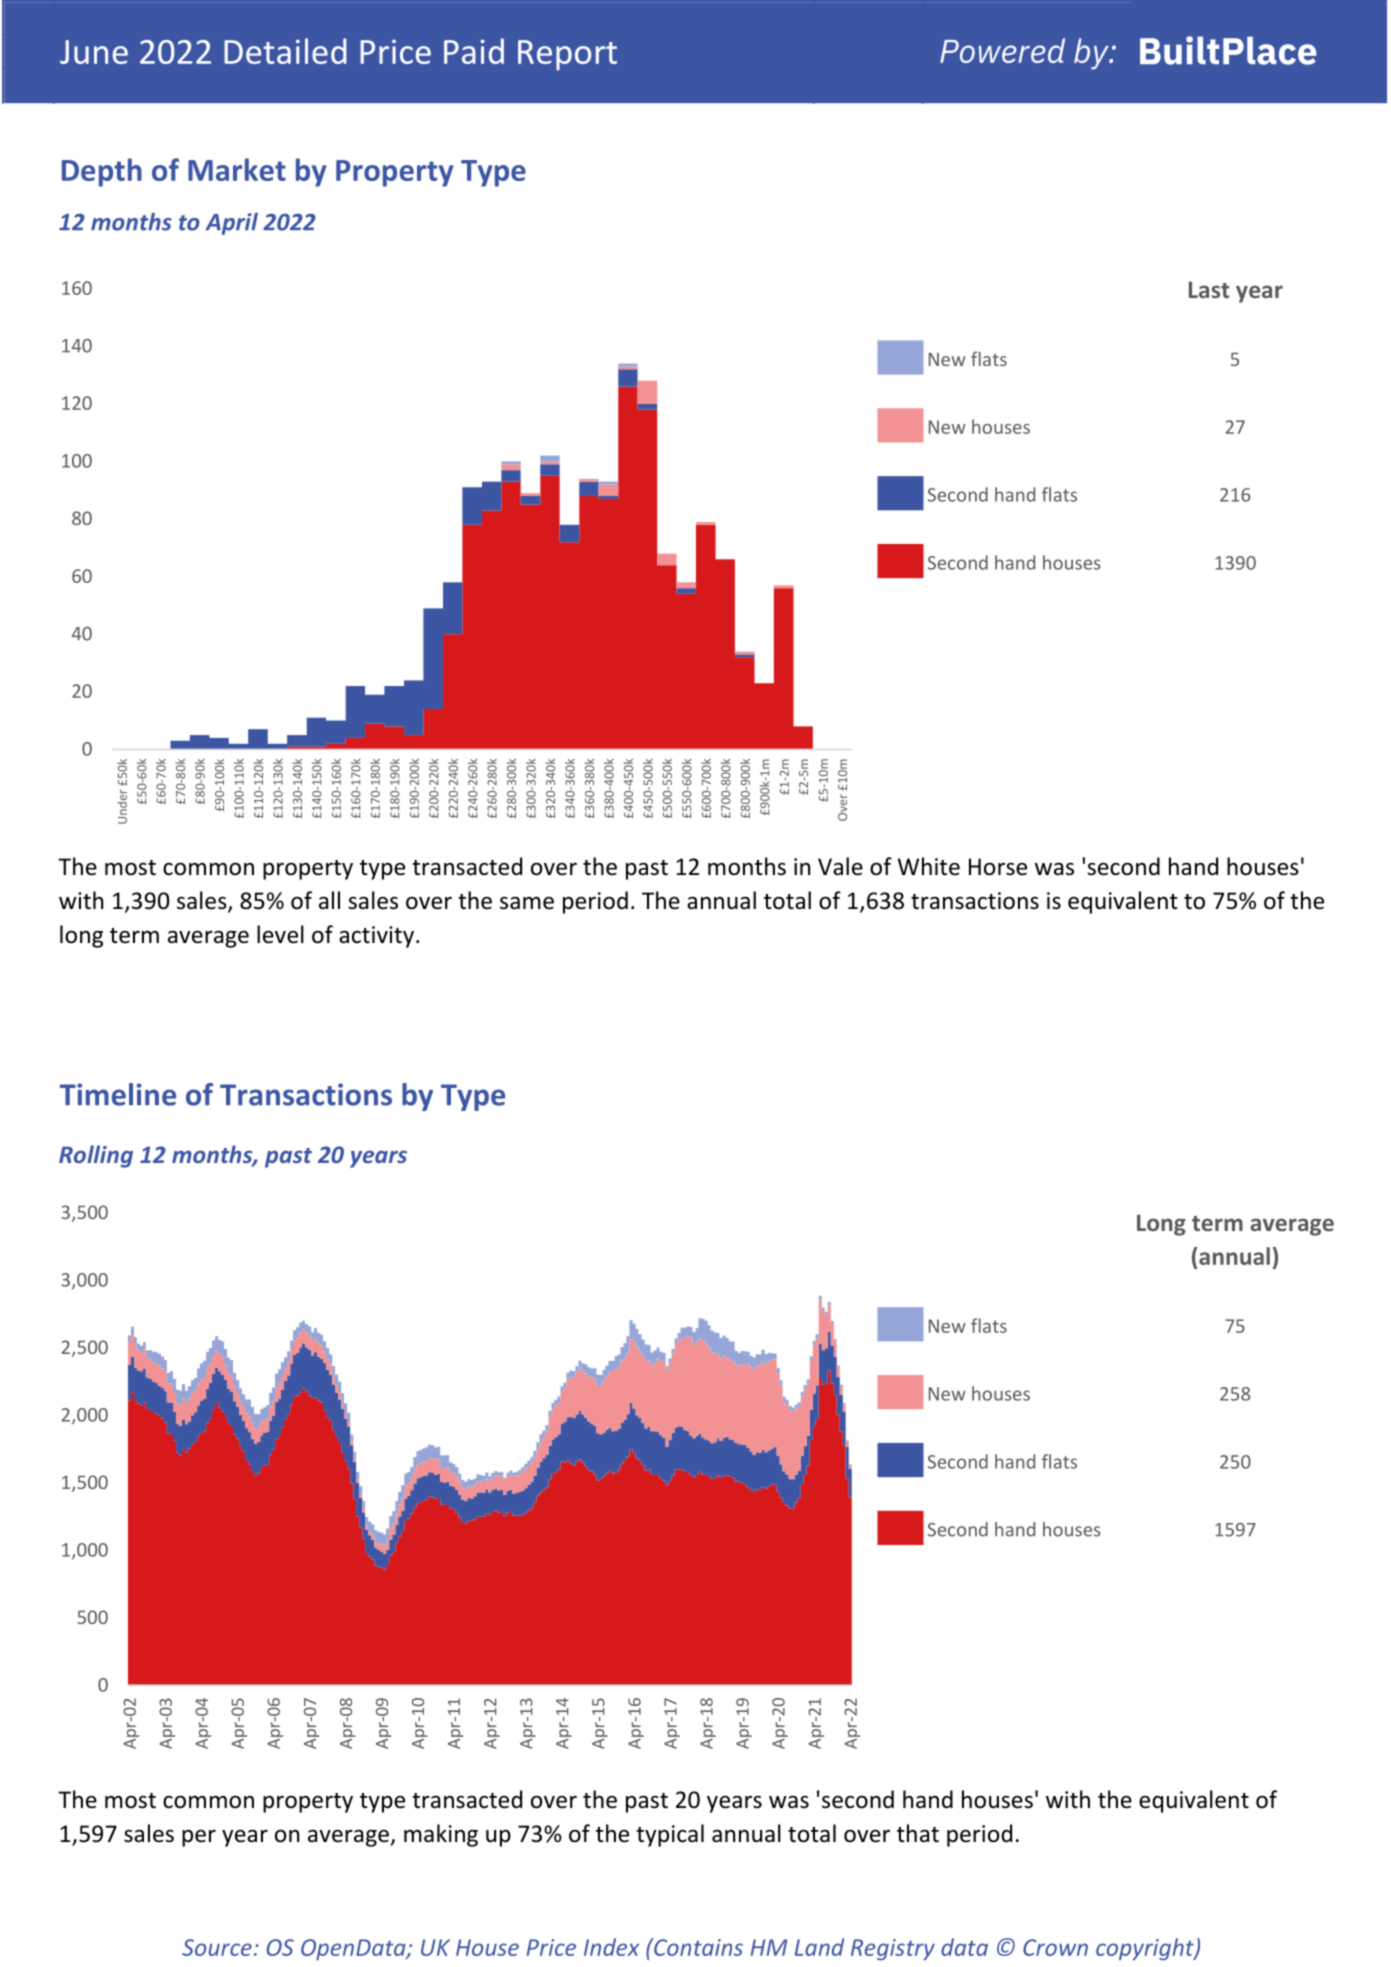  What do you see at coordinates (329, 900) in the screenshot?
I see `all` at bounding box center [329, 900].
